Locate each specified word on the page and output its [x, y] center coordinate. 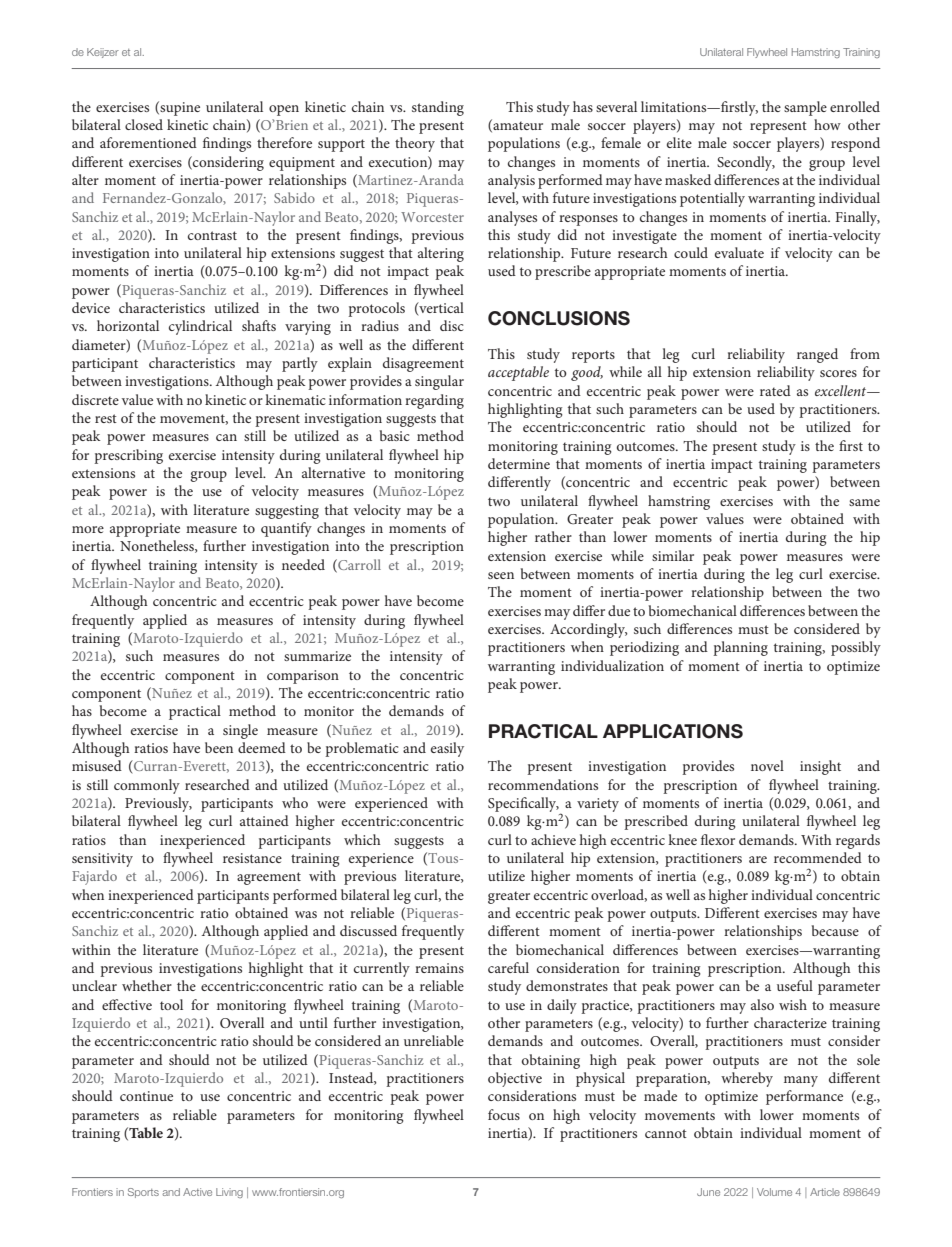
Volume [774, 1192]
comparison [303, 677]
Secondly [746, 163]
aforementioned [148, 142]
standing [438, 108]
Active [197, 1192]
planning [740, 648]
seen [501, 575]
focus [504, 1114]
